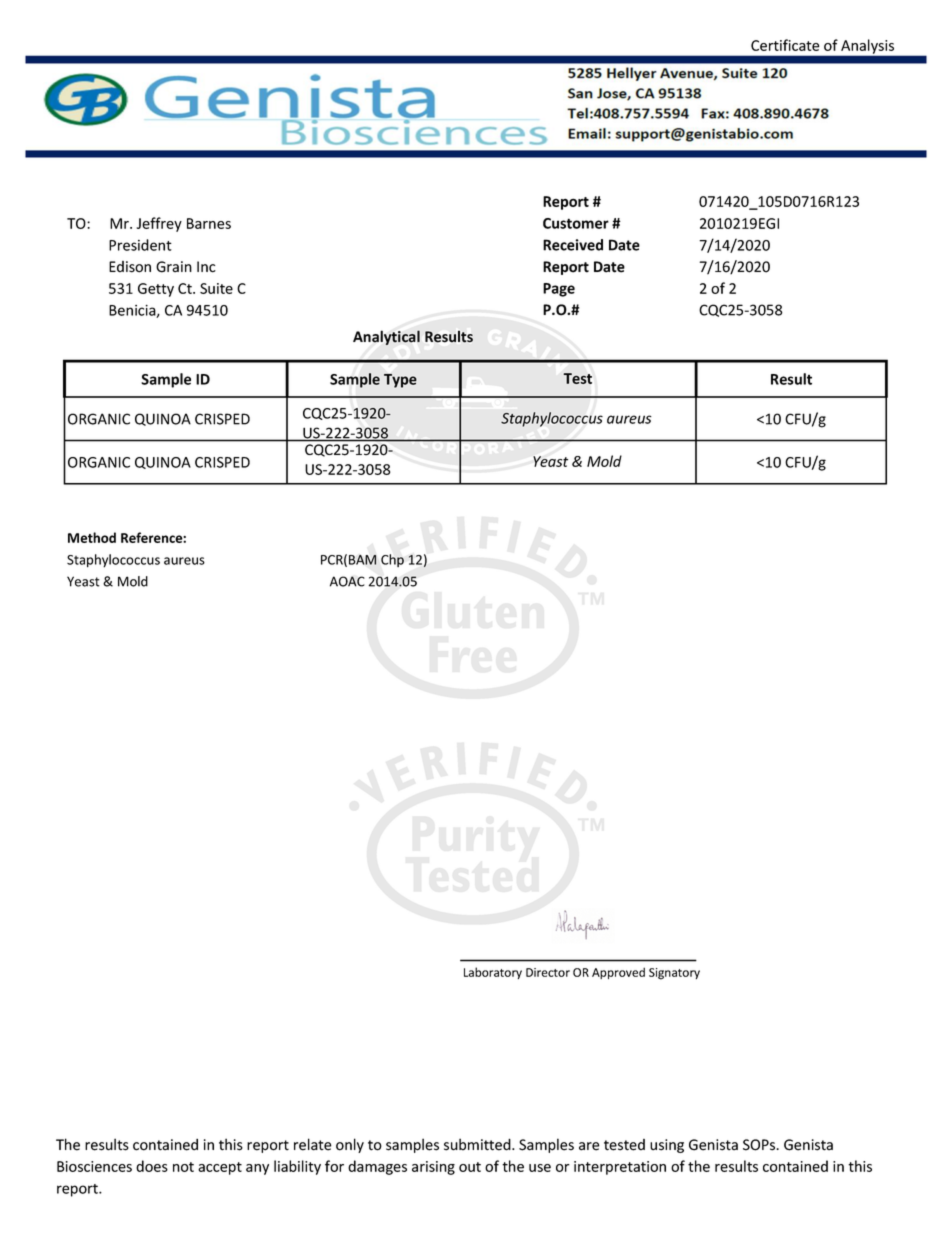 The height and width of the screenshot is (1233, 952). I want to click on Certificate, so click(785, 45).
